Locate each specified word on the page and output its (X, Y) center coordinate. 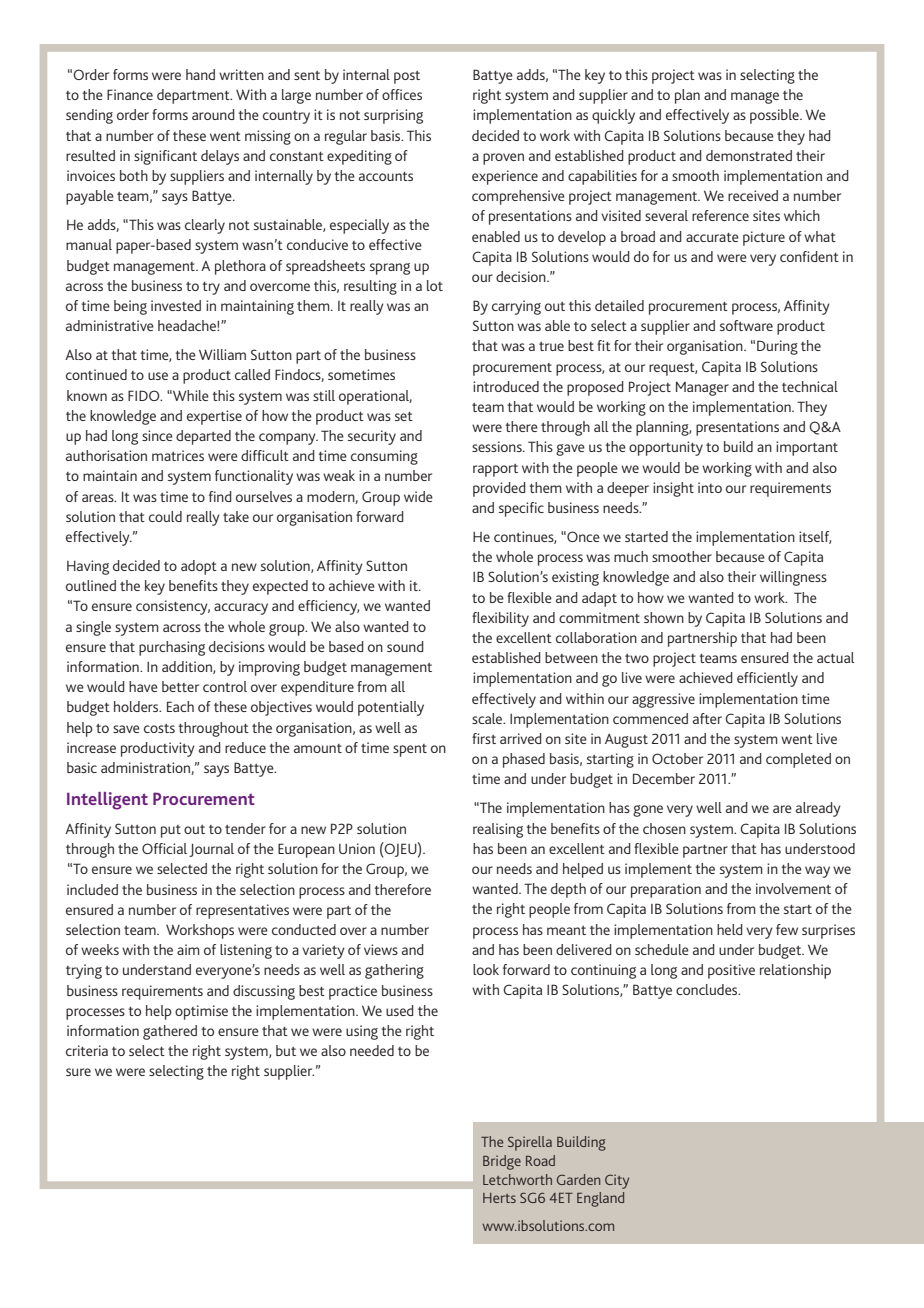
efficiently (767, 679)
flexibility (500, 619)
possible (775, 116)
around (213, 114)
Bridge (502, 1162)
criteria (87, 1050)
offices (402, 94)
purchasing (172, 648)
